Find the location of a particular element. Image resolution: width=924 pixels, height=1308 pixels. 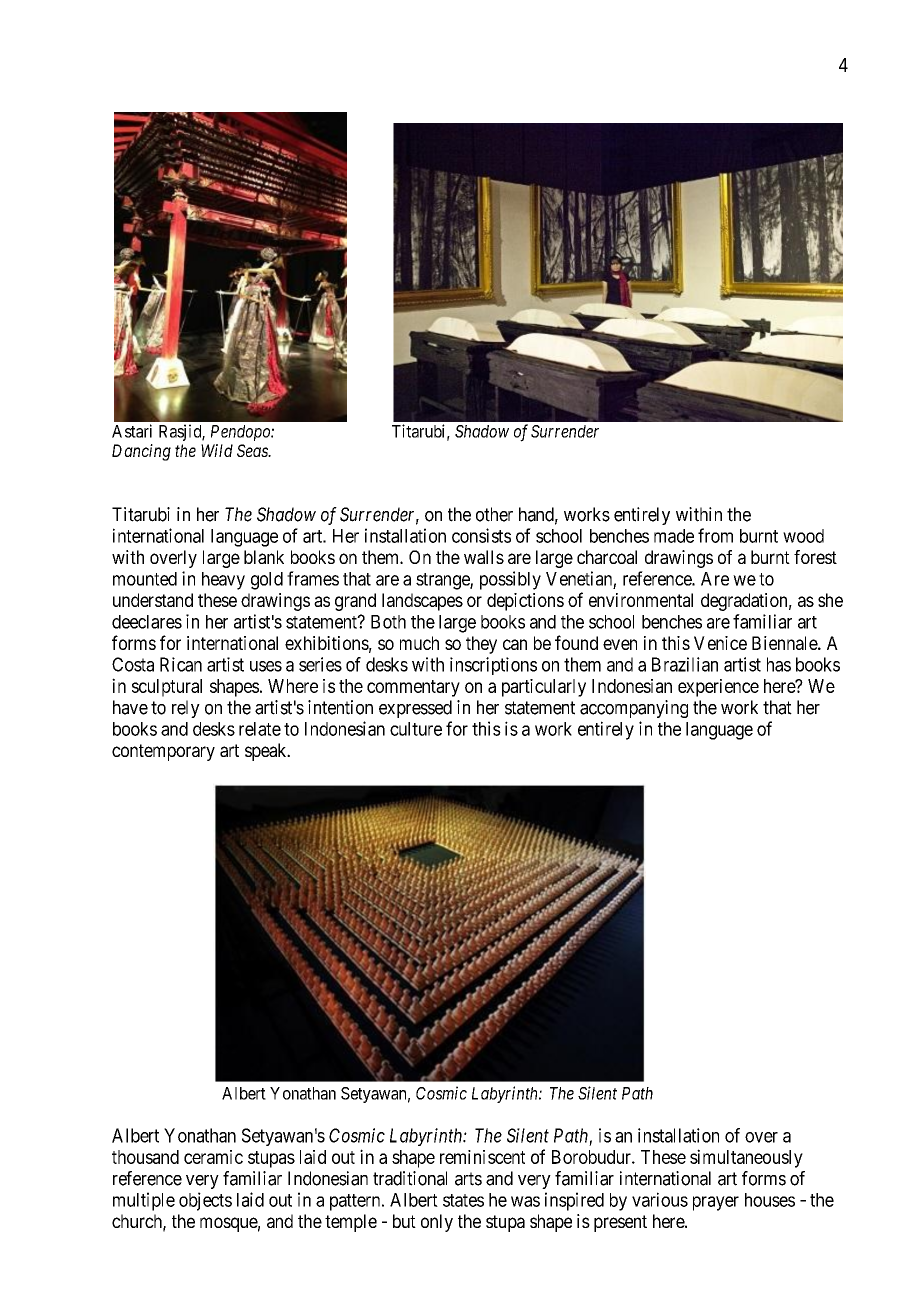

from is located at coordinates (715, 535).
